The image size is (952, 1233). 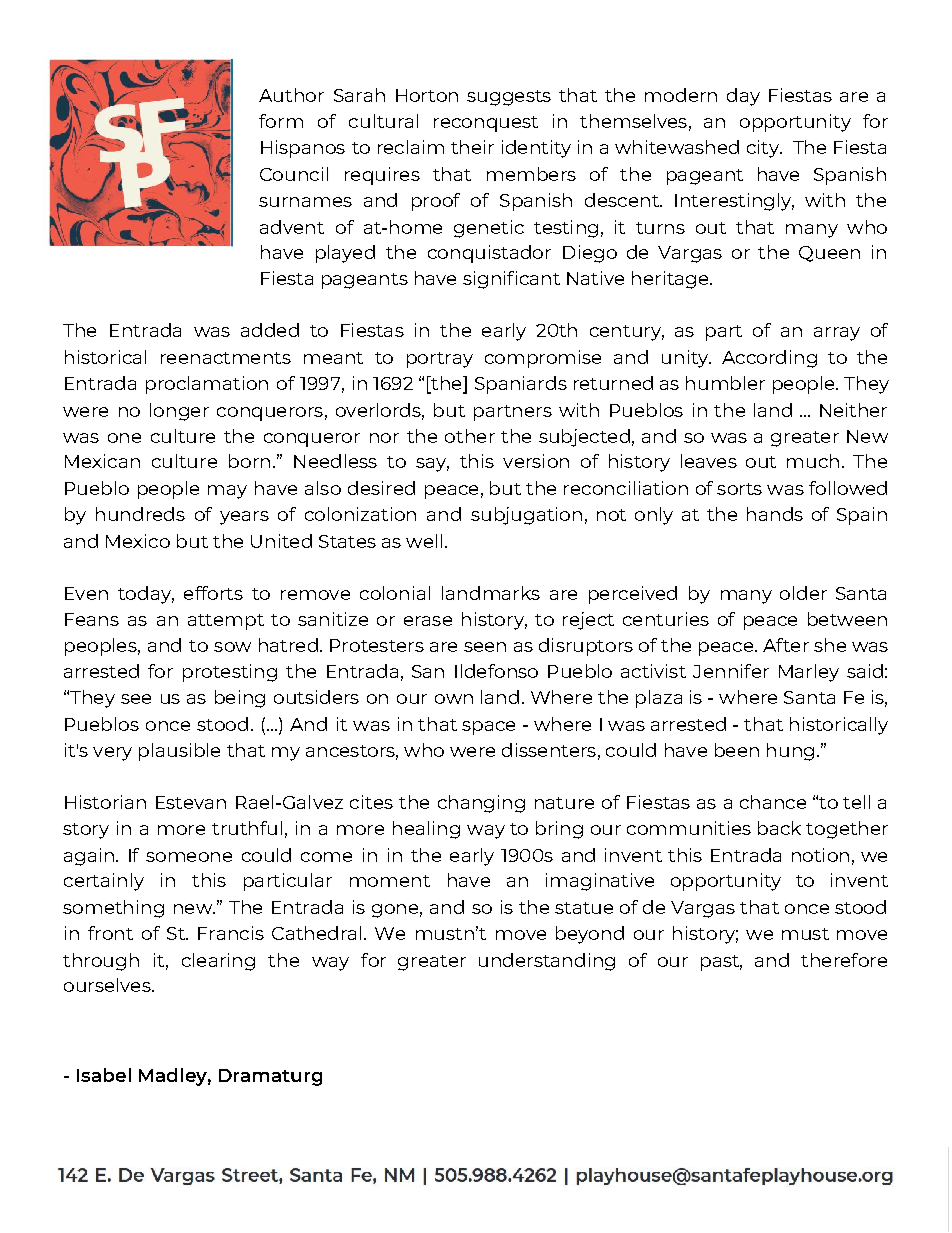 What do you see at coordinates (547, 962) in the page?
I see `understanding` at bounding box center [547, 962].
